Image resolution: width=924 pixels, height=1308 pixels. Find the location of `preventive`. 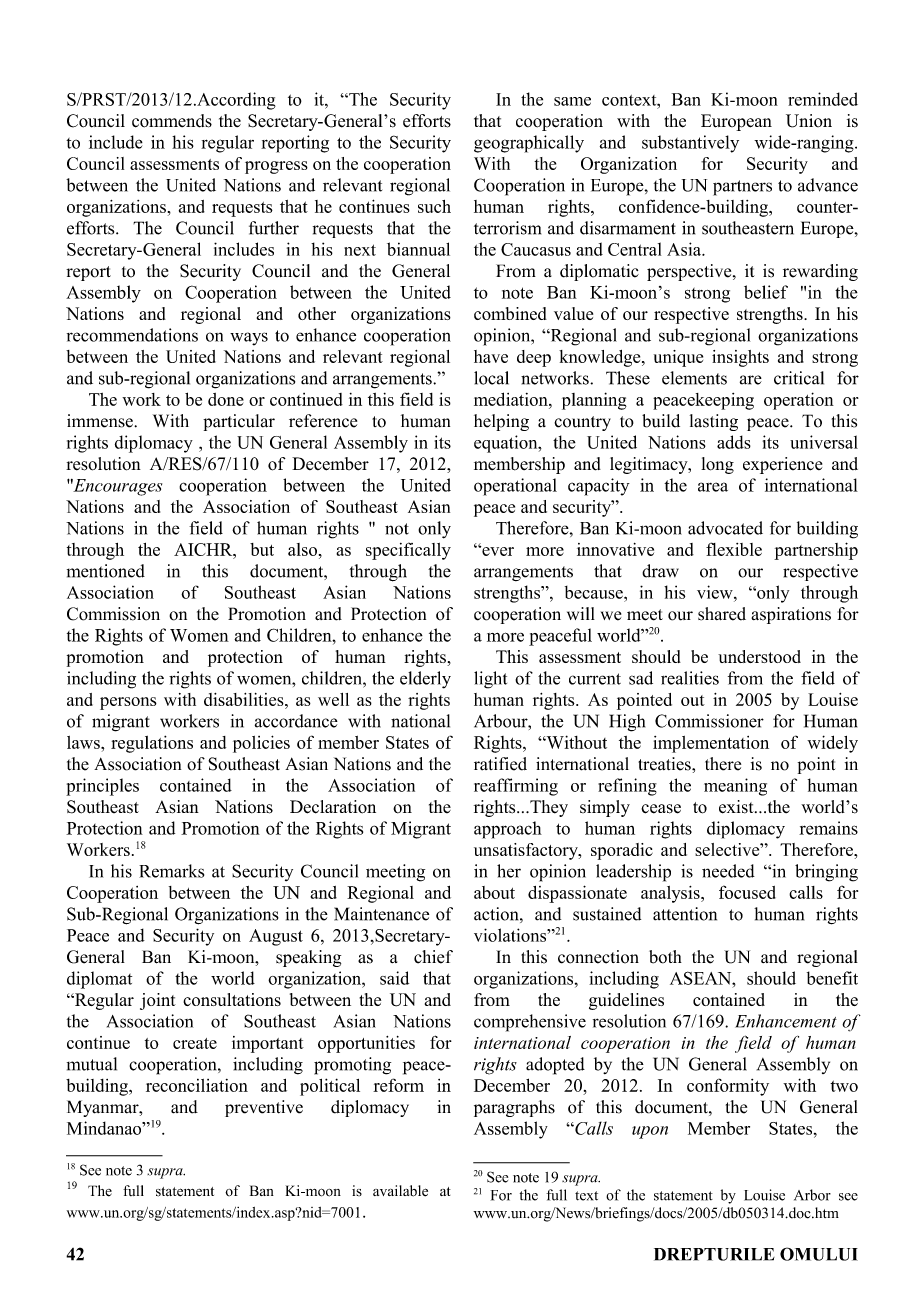

preventive is located at coordinates (264, 1108).
